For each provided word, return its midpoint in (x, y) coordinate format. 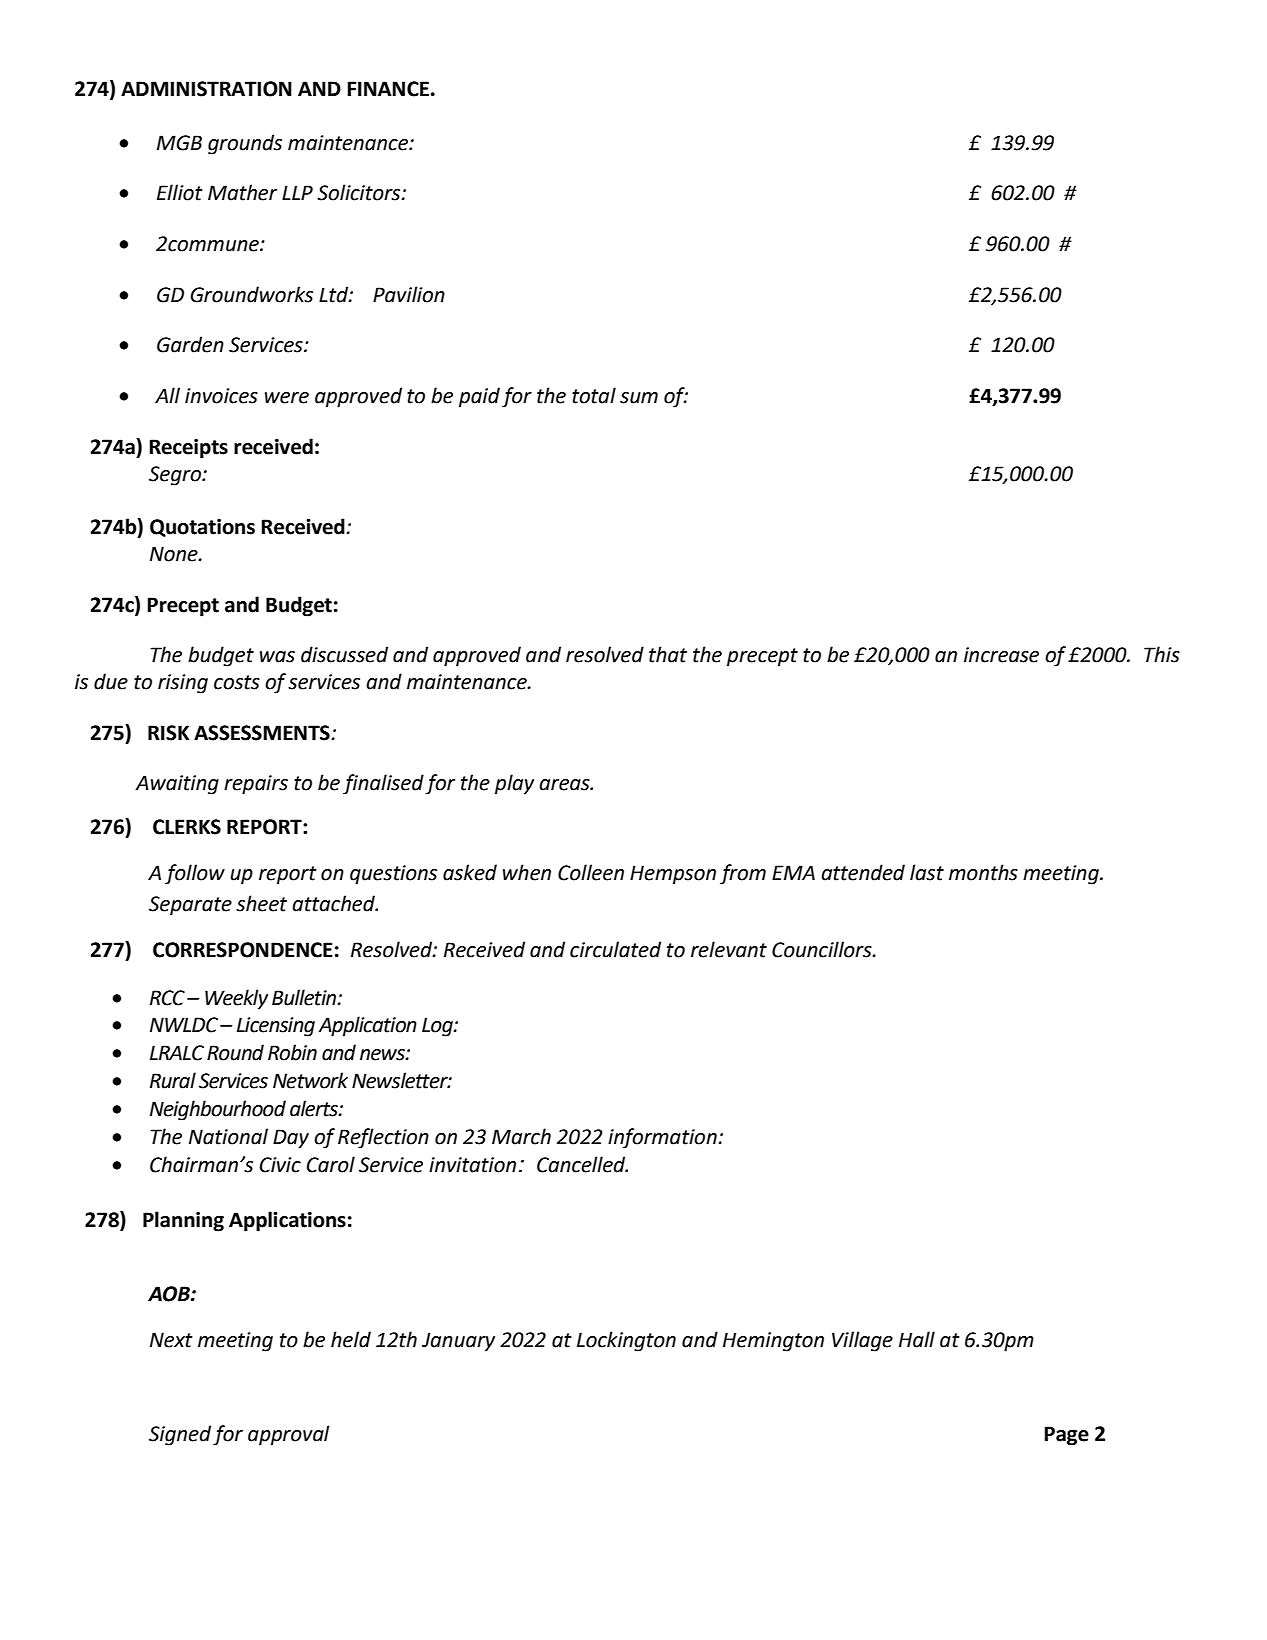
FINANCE (388, 89)
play (514, 784)
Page (1066, 1436)
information (662, 1138)
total (594, 395)
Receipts (188, 449)
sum (639, 398)
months (983, 872)
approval (289, 1435)
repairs (256, 785)
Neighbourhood (218, 1110)
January (458, 1342)
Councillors (823, 949)
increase (1001, 655)
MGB (179, 143)
